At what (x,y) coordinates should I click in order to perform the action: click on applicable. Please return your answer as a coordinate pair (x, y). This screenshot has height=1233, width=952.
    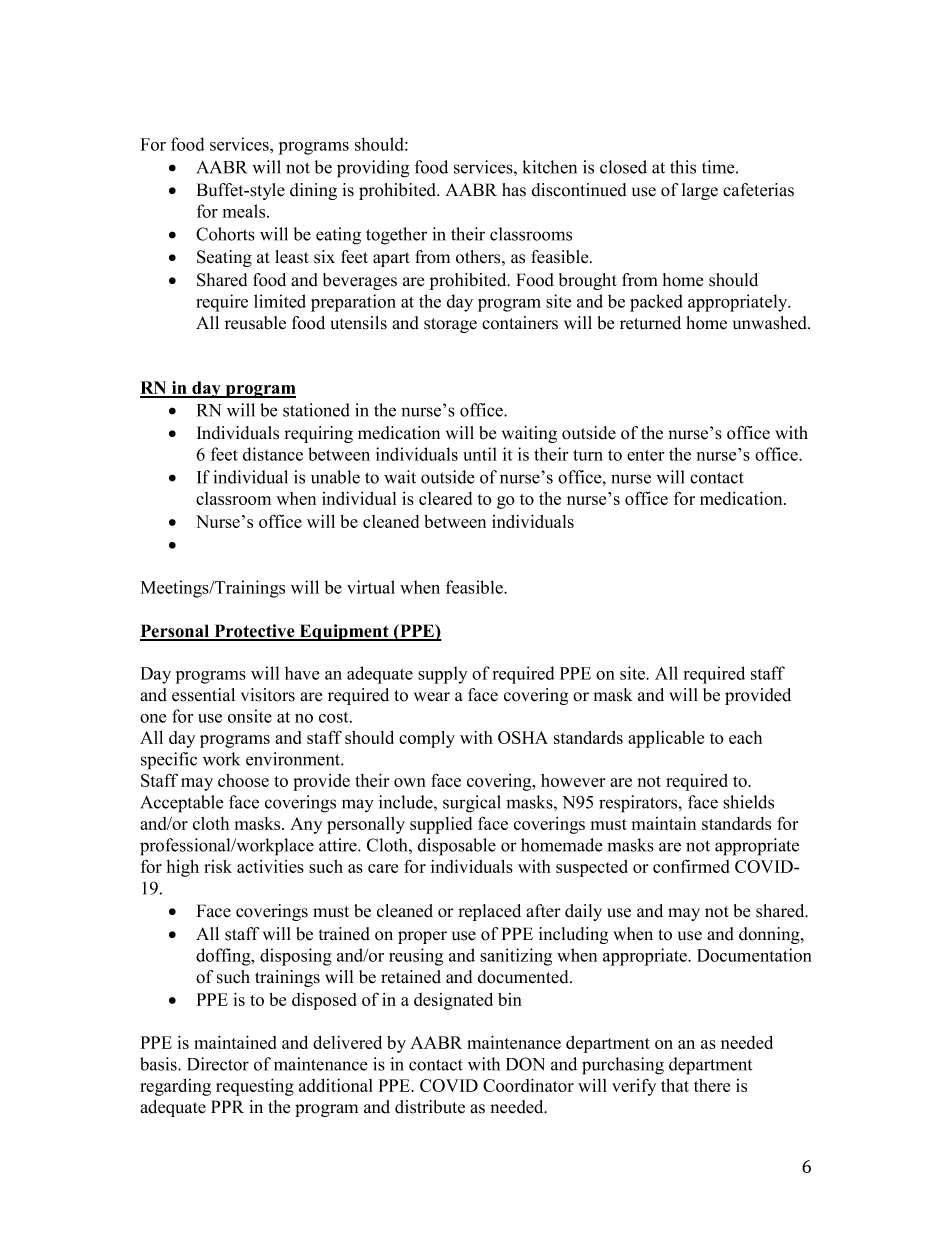
    Looking at the image, I should click on (666, 739).
